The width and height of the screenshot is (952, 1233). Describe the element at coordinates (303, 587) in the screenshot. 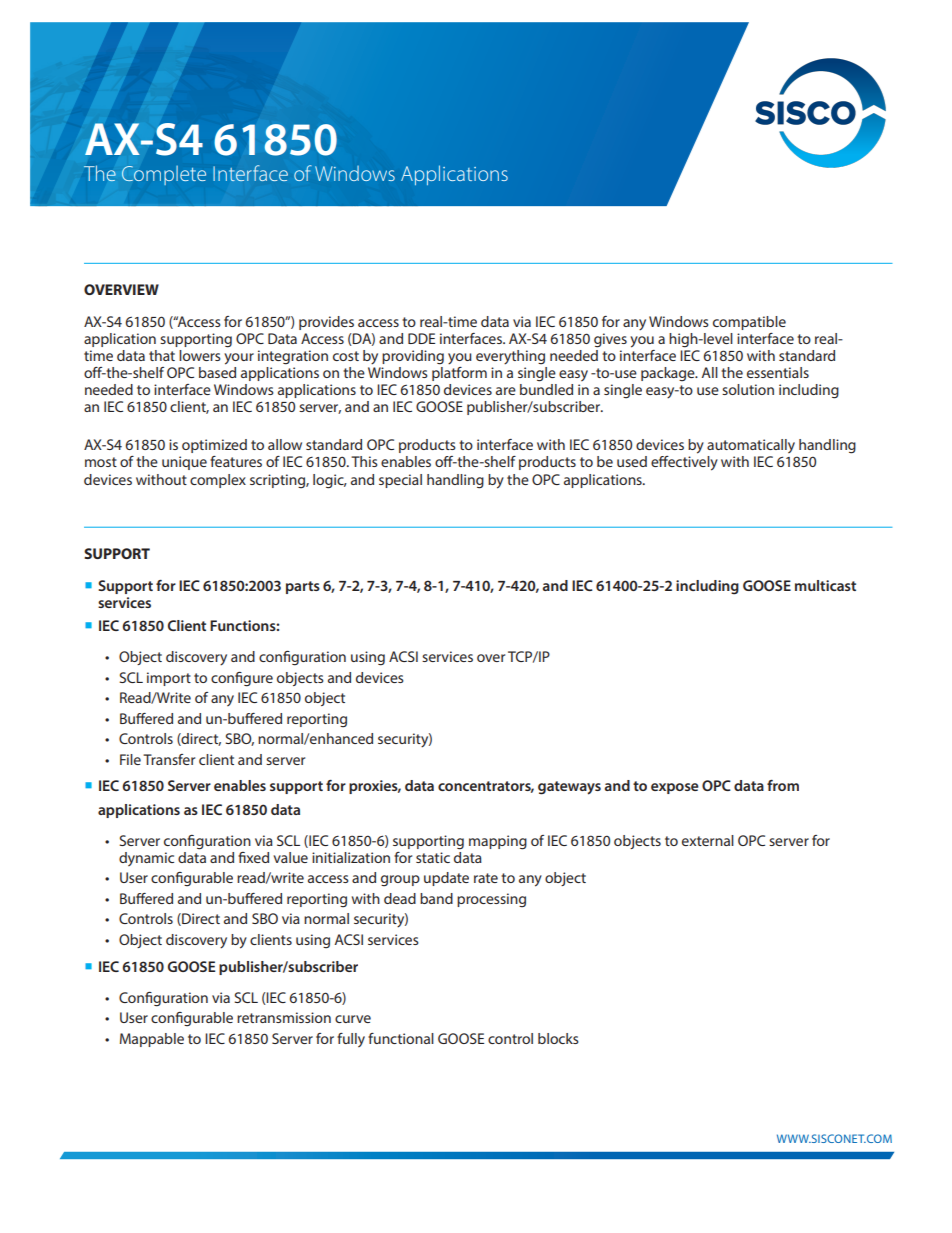

I see `parts` at that location.
